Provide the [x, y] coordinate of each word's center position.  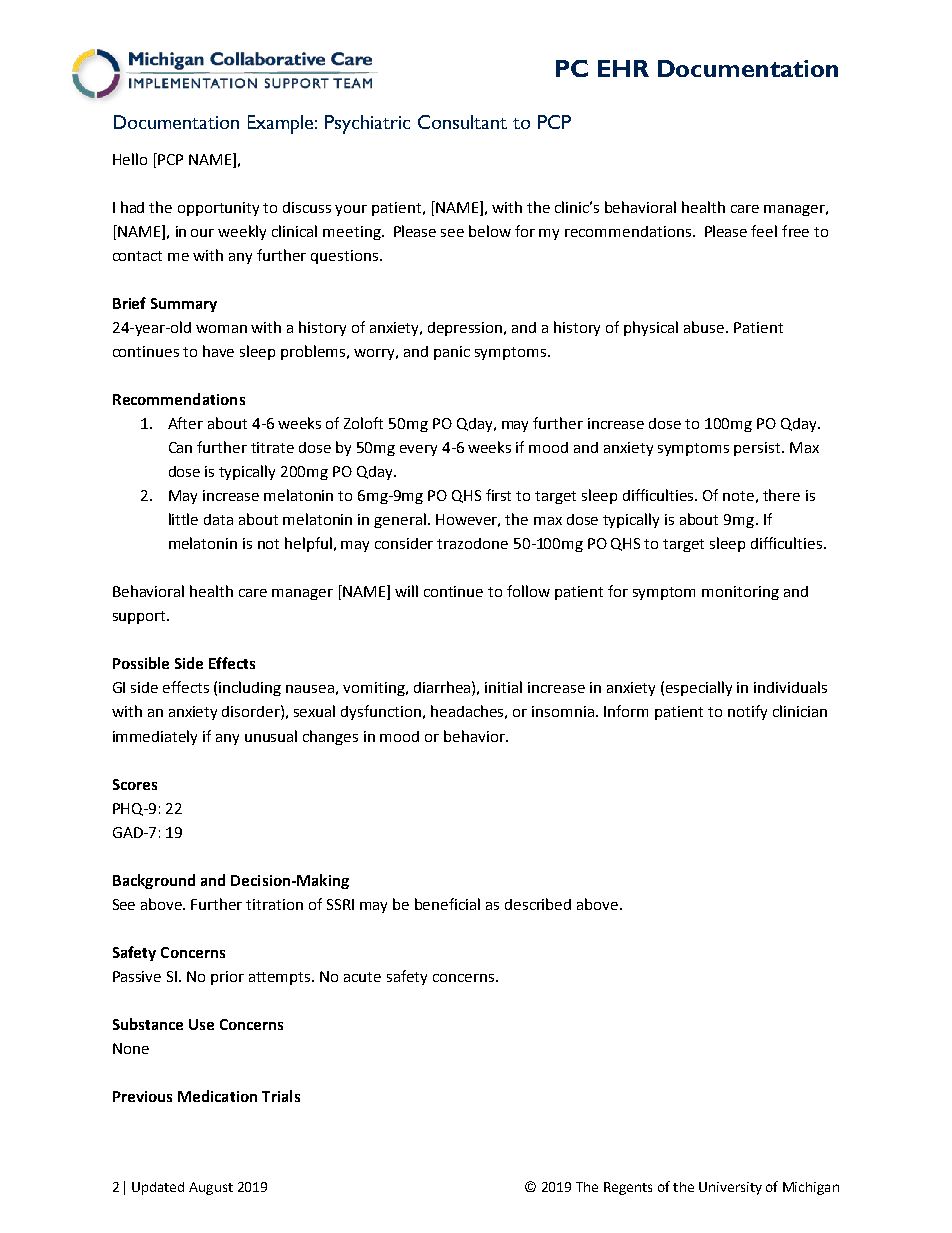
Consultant [462, 122]
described [538, 904]
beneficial [447, 904]
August [211, 1188]
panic [452, 353]
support [140, 617]
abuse [705, 327]
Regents [628, 1188]
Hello [130, 159]
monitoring [740, 593]
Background [154, 881]
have [218, 351]
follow [528, 591]
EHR [623, 68]
